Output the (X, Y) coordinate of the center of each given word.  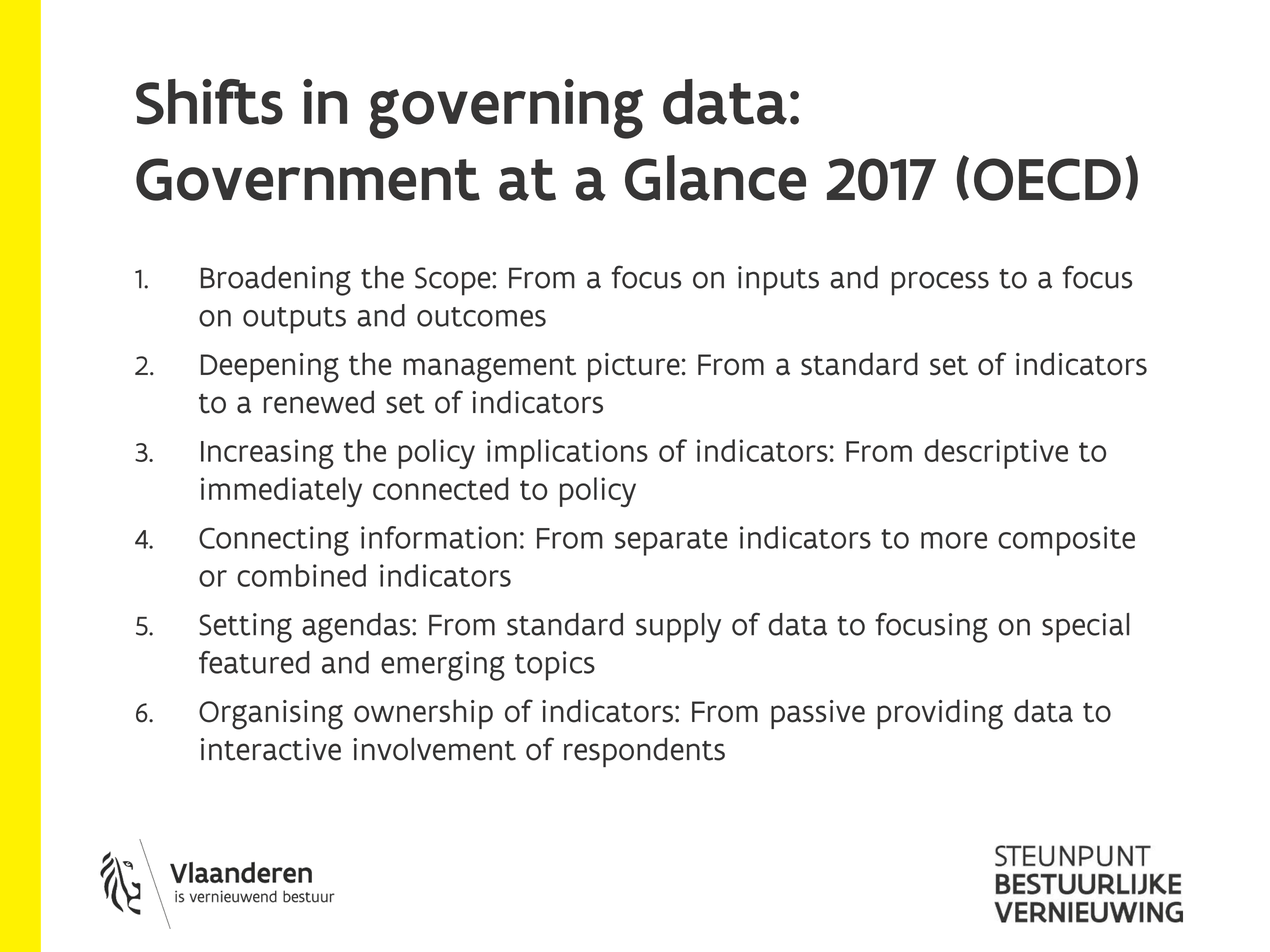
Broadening (276, 281)
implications (567, 454)
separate (671, 542)
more (954, 540)
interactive (271, 749)
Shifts (209, 102)
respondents (644, 752)
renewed (319, 402)
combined (301, 575)
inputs (778, 281)
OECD (1047, 179)
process (940, 283)
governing (506, 109)
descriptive (996, 454)
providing (940, 714)
